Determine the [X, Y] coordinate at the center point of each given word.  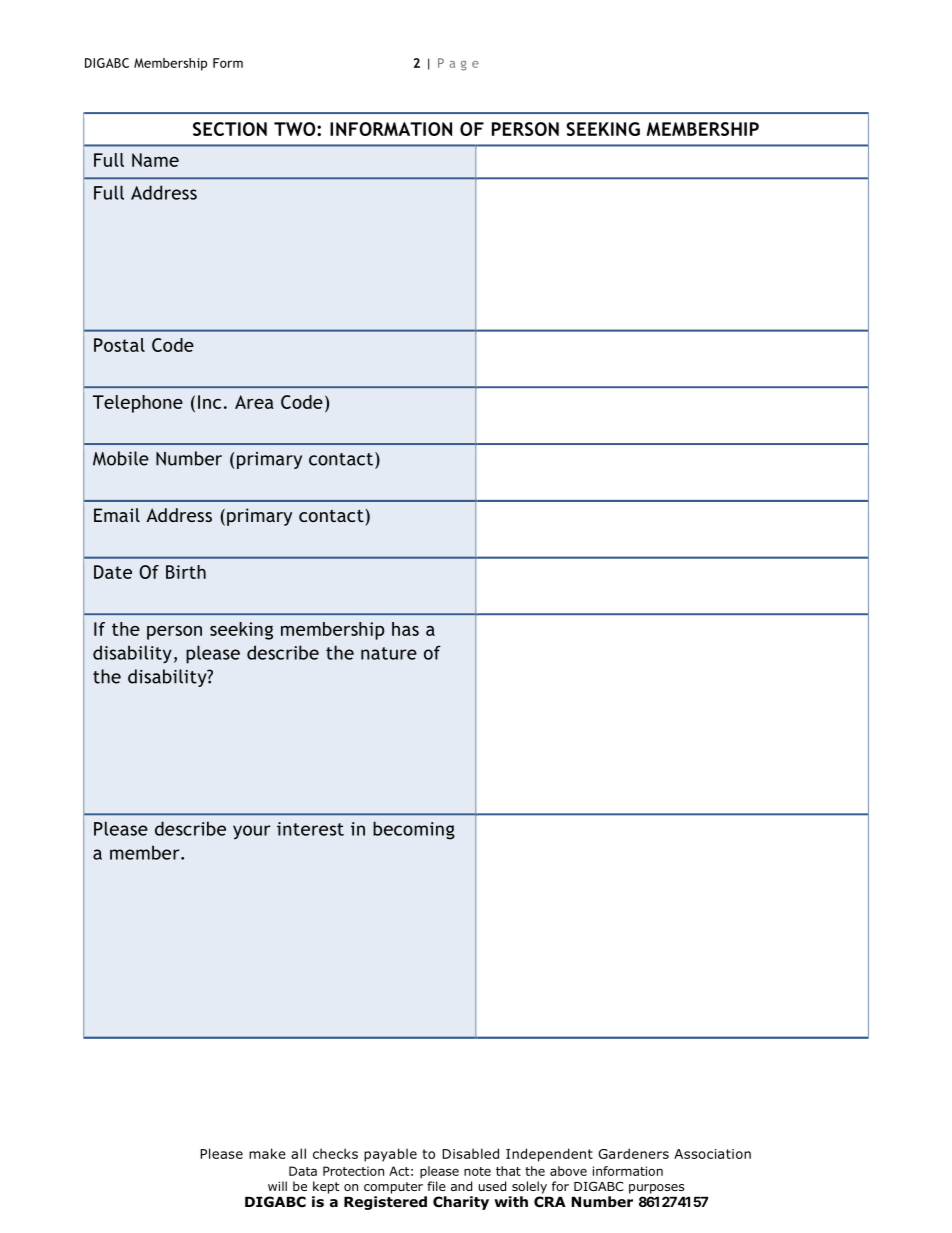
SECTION [230, 129]
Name [155, 160]
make [267, 1153]
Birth [186, 572]
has [405, 629]
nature [389, 653]
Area [254, 402]
